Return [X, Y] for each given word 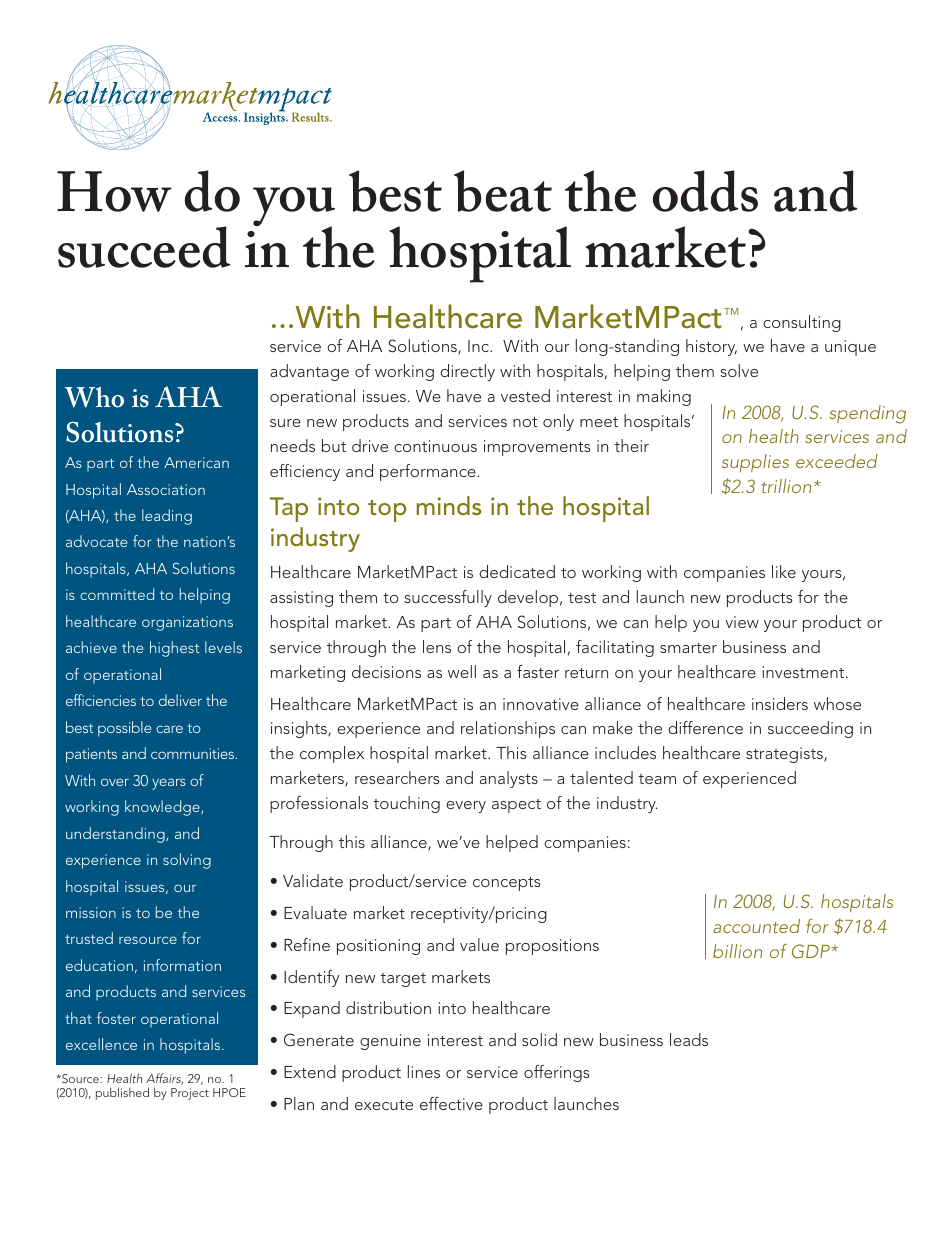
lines [424, 1071]
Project [190, 1094]
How [114, 191]
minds [448, 505]
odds [705, 191]
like [784, 571]
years [169, 784]
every [466, 807]
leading [167, 517]
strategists [785, 755]
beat [503, 191]
